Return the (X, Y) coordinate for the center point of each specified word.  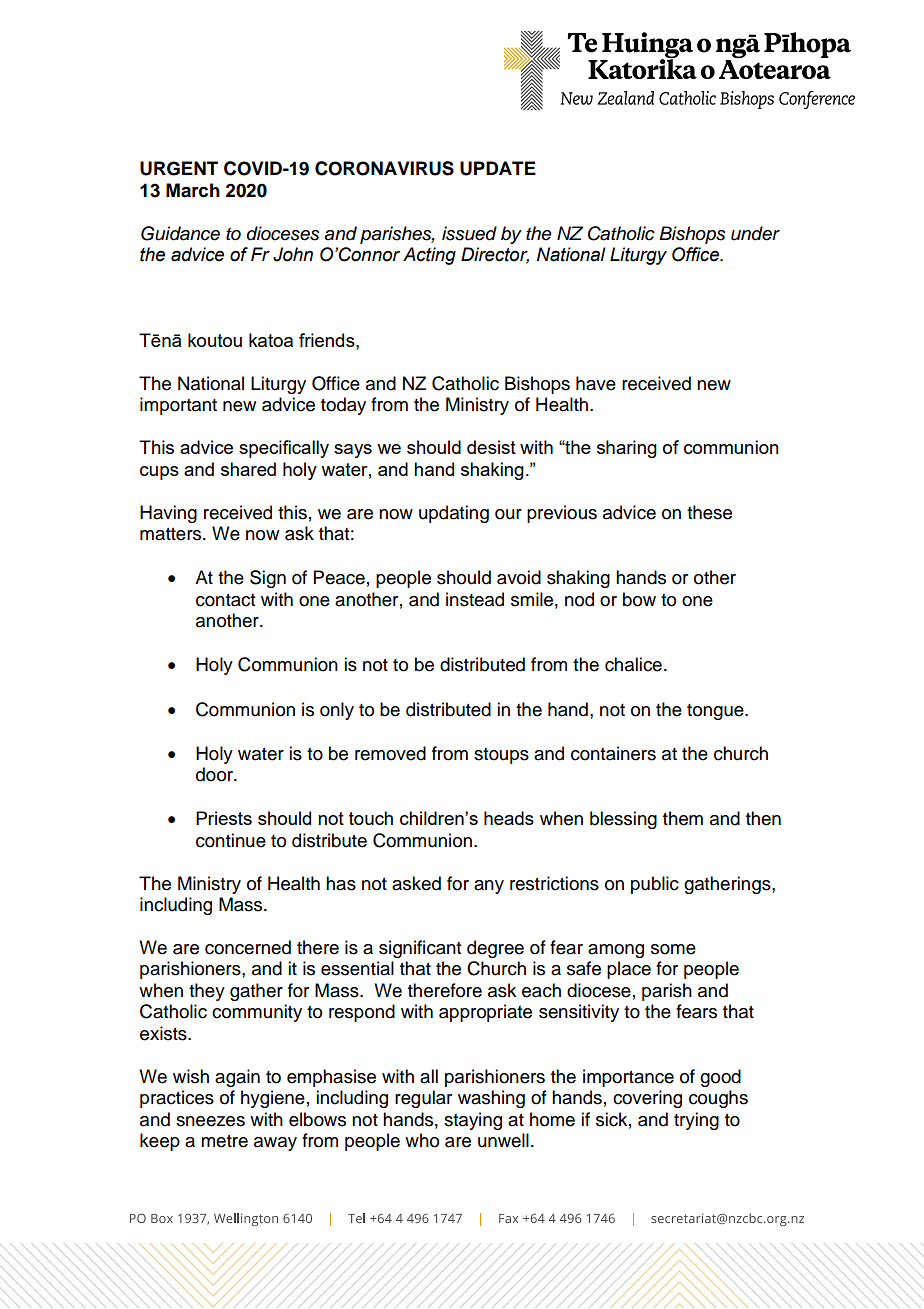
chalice (633, 664)
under (755, 233)
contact (225, 600)
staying (473, 1121)
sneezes (210, 1121)
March (193, 190)
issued (469, 233)
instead (475, 599)
